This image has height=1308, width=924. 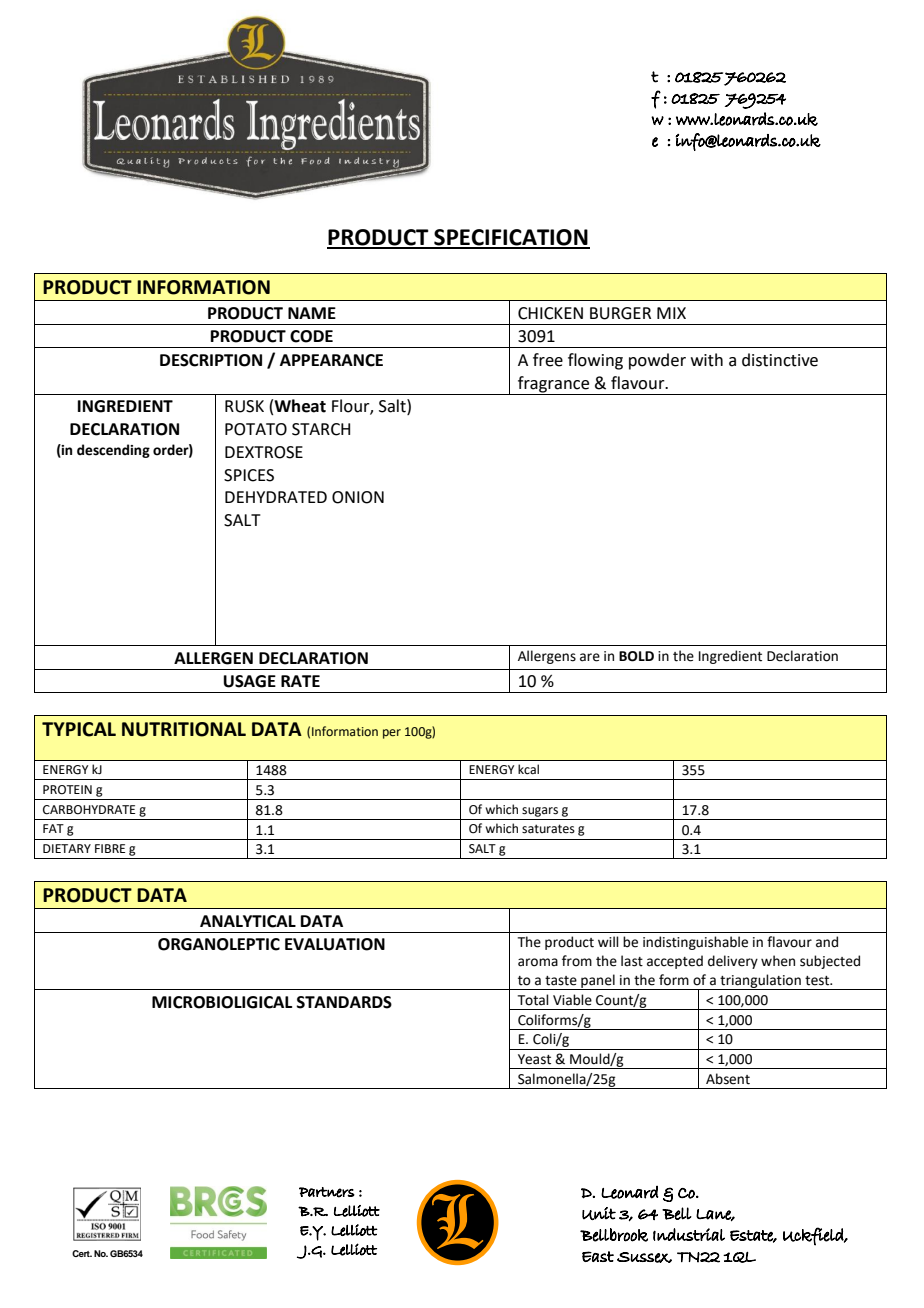 What do you see at coordinates (590, 657) in the image?
I see `are` at bounding box center [590, 657].
